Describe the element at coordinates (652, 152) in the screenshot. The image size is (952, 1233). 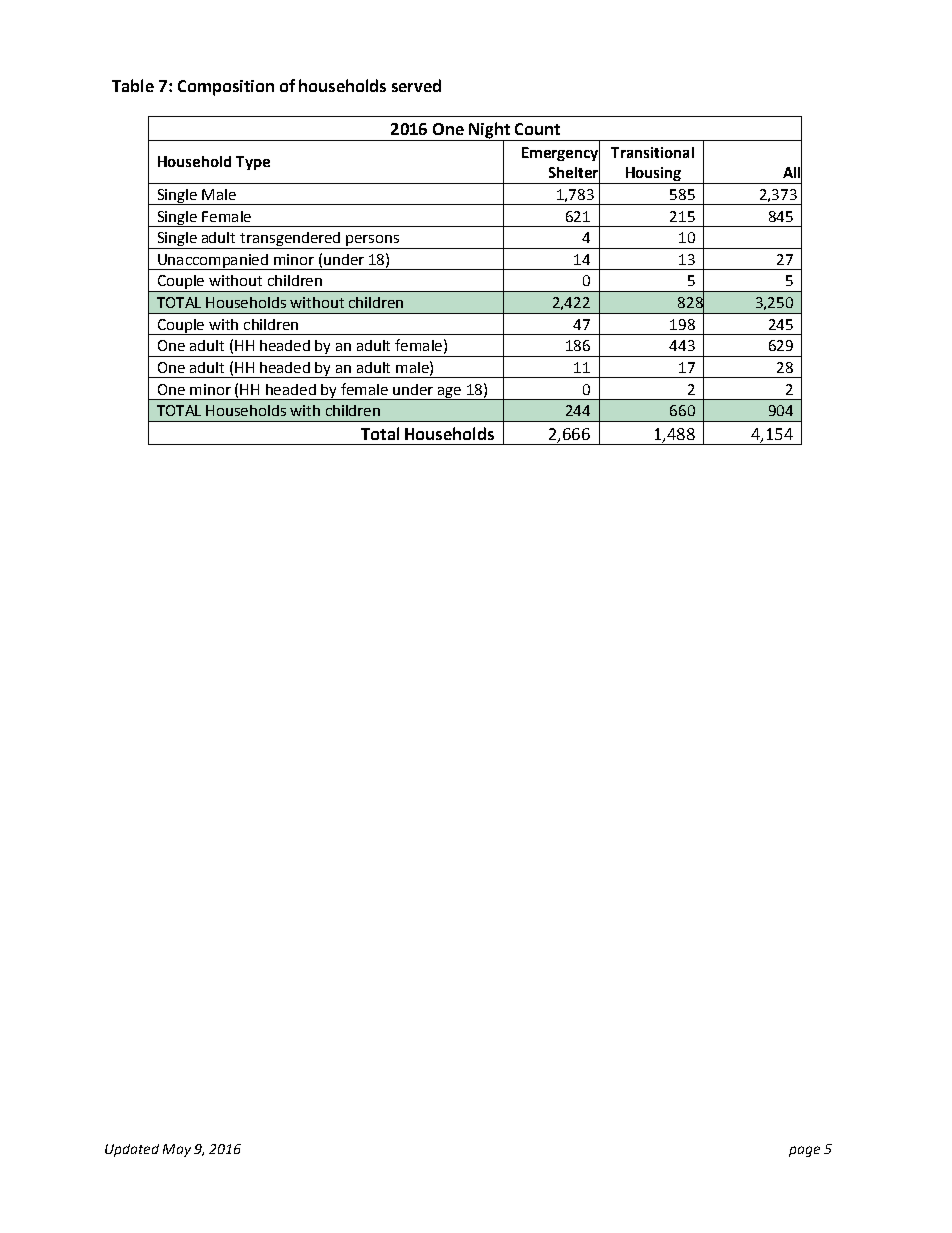
I see `Transitional` at that location.
